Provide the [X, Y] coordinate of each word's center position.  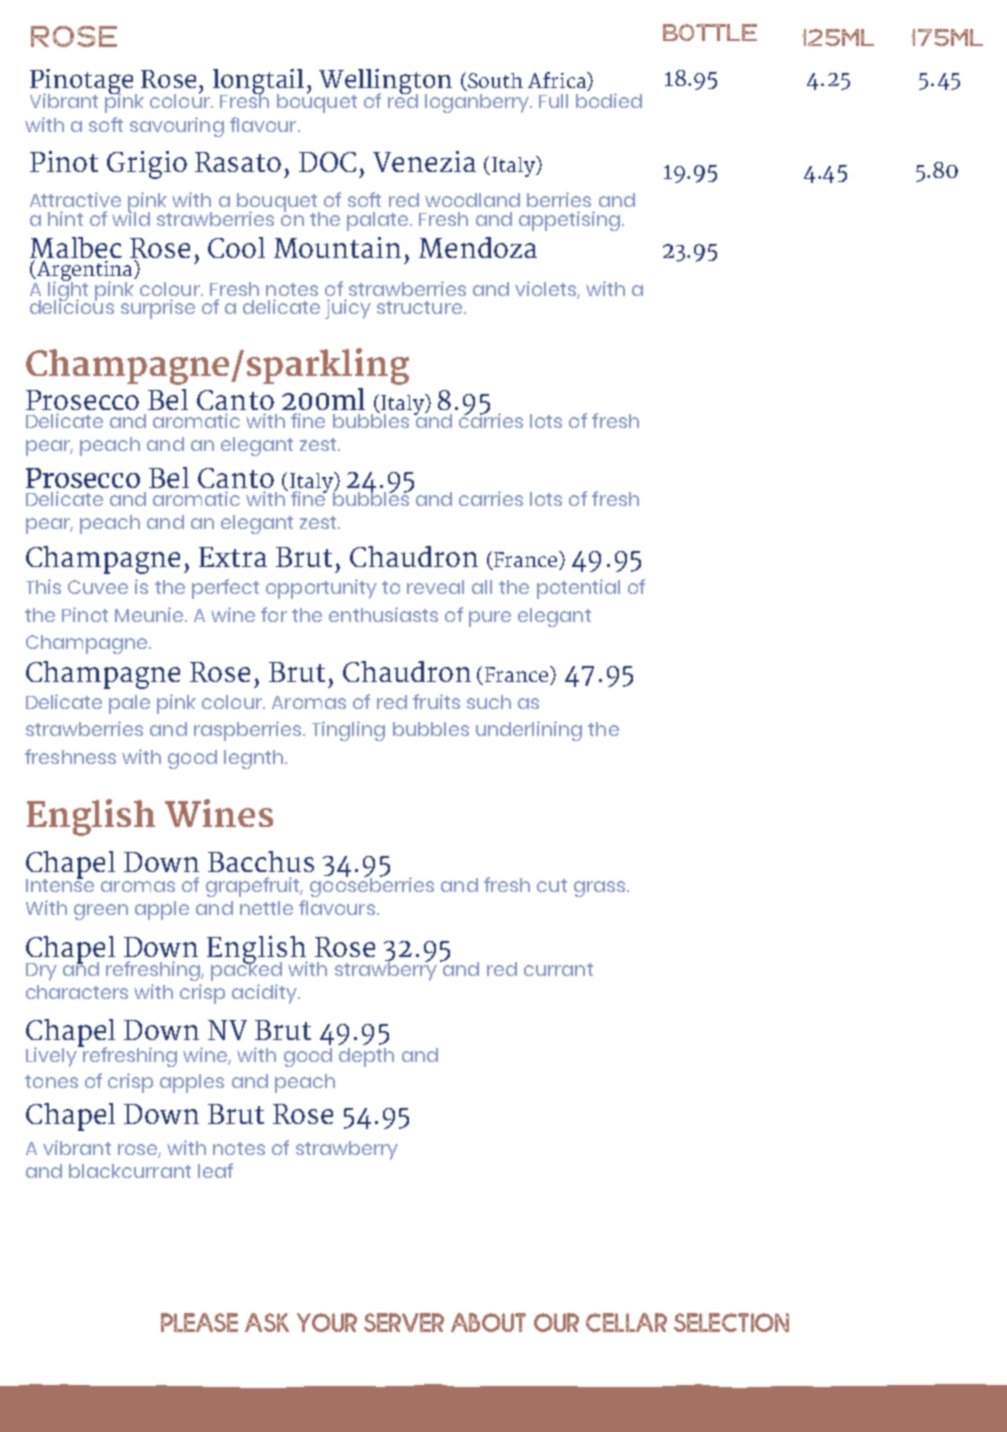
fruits [436, 701]
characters [77, 992]
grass [601, 889]
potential [578, 589]
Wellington [385, 82]
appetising [569, 221]
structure [419, 307]
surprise [158, 309]
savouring [177, 127]
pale [129, 704]
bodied [609, 100]
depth [366, 1057]
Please [199, 1322]
